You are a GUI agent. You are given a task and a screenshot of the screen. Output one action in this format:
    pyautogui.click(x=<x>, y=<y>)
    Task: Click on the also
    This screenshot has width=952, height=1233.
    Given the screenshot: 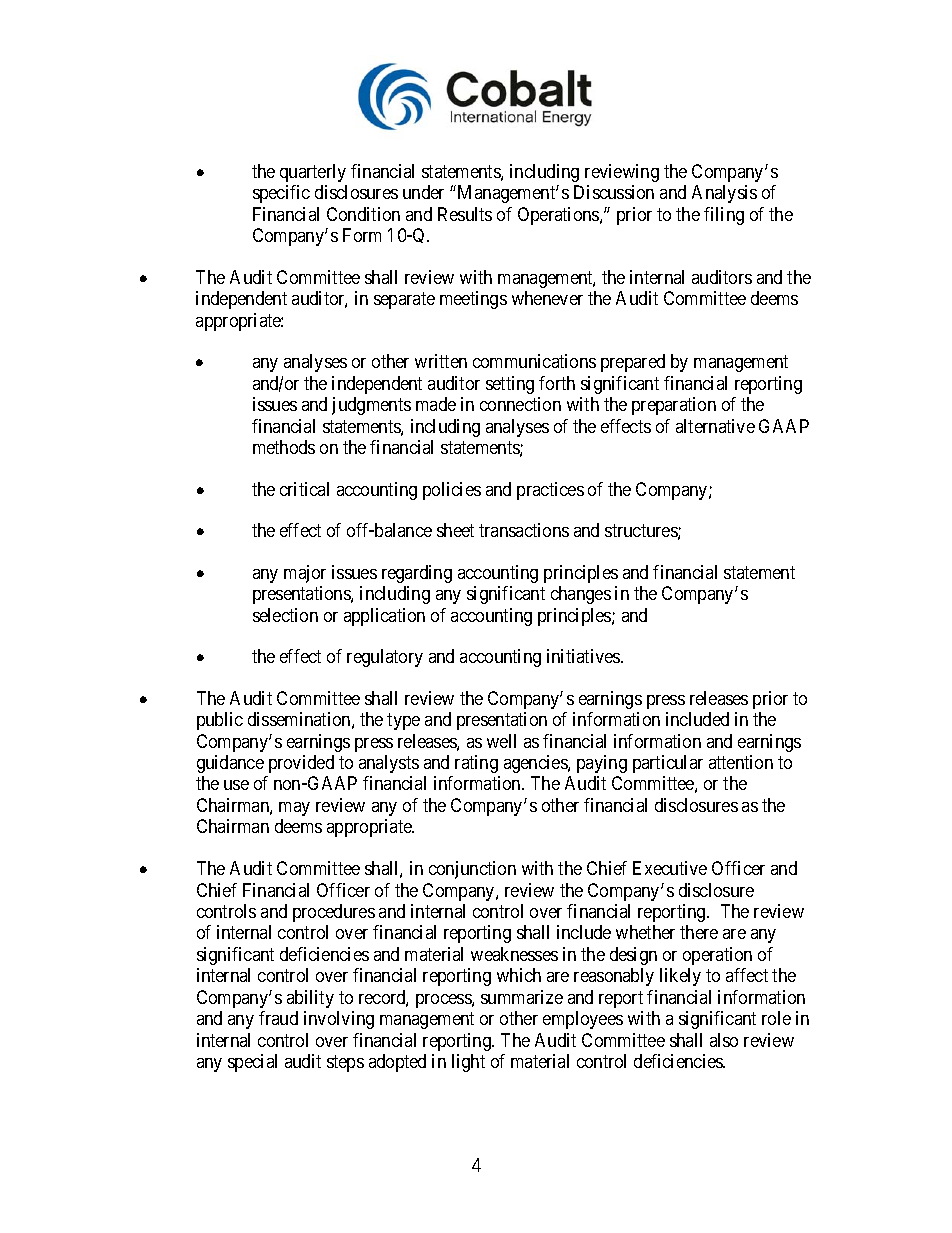 What is the action you would take?
    pyautogui.click(x=724, y=1040)
